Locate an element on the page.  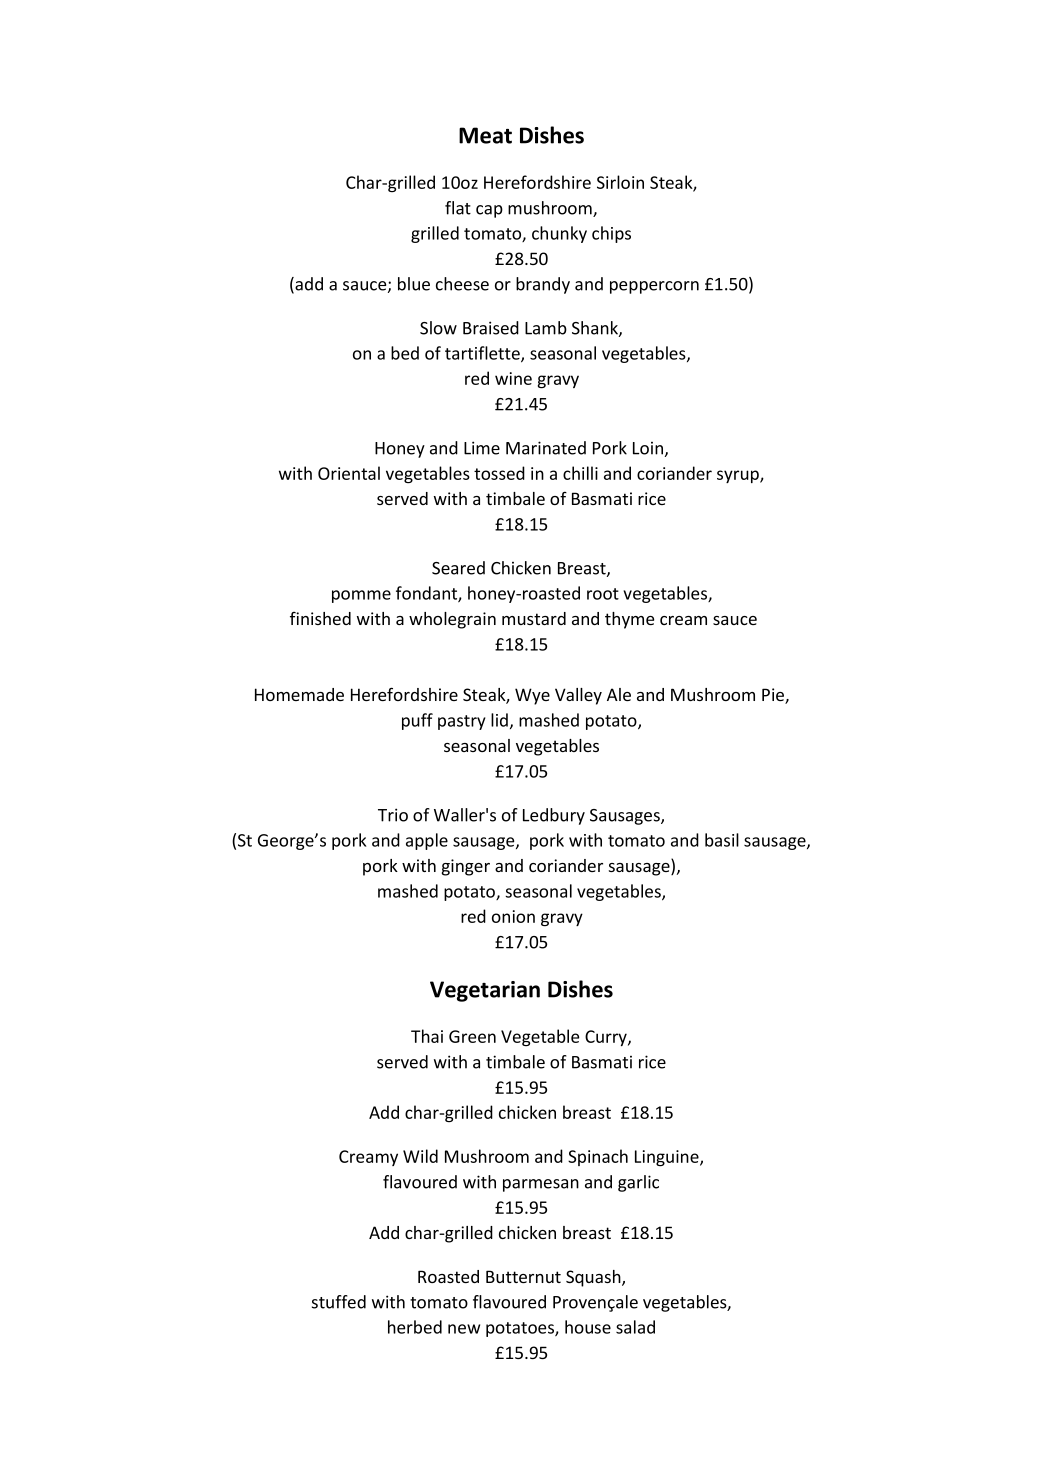
lid is located at coordinates (499, 720).
